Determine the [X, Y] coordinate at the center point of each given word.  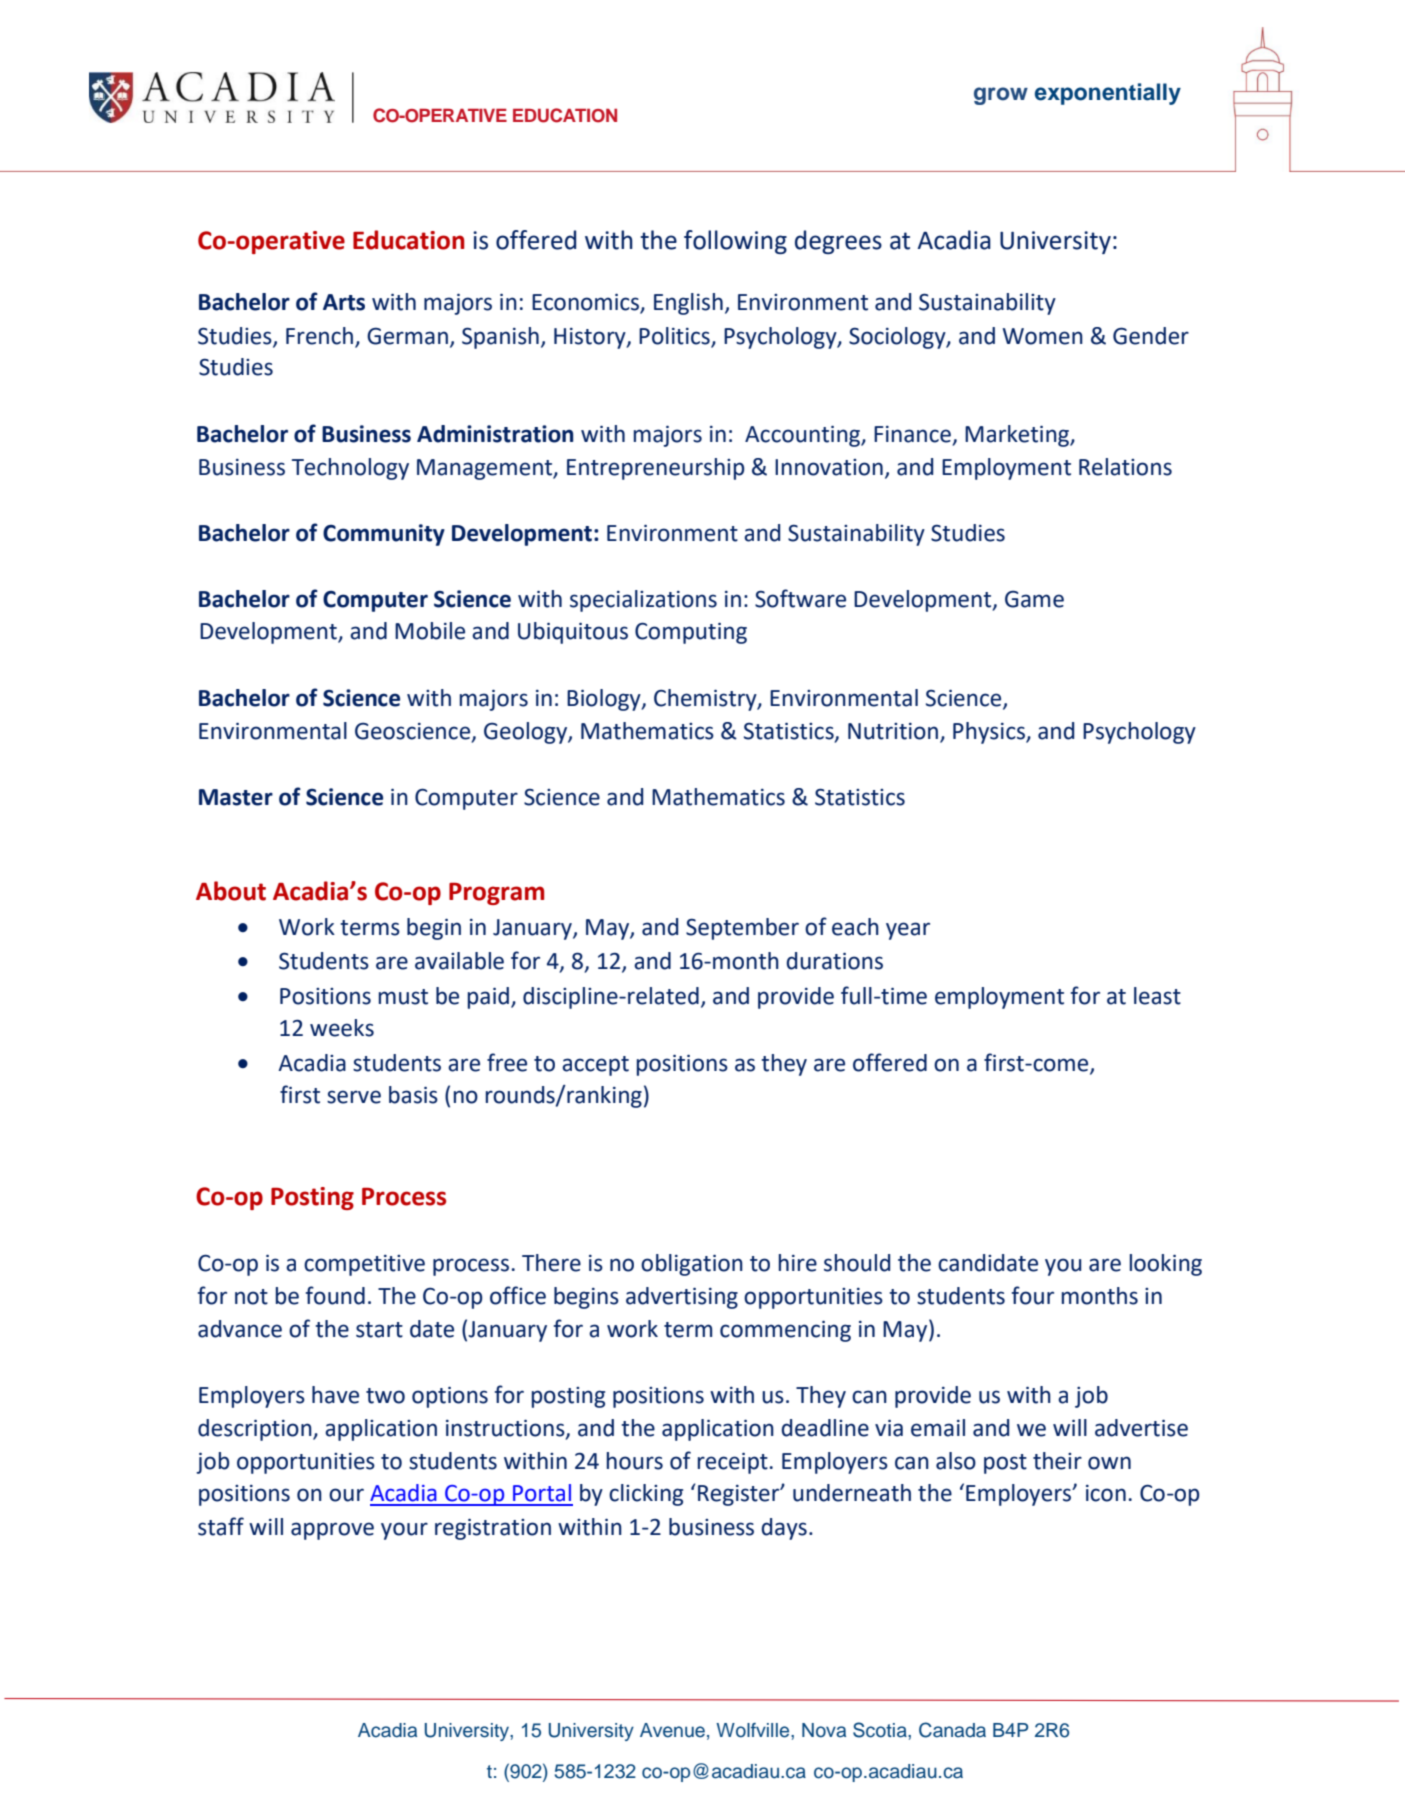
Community [384, 535]
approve [332, 1531]
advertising [682, 1298]
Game [1034, 599]
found [335, 1295]
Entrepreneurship [656, 469]
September [742, 929]
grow [1001, 96]
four [1033, 1295]
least [1157, 996]
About [231, 891]
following [735, 242]
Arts [344, 302]
